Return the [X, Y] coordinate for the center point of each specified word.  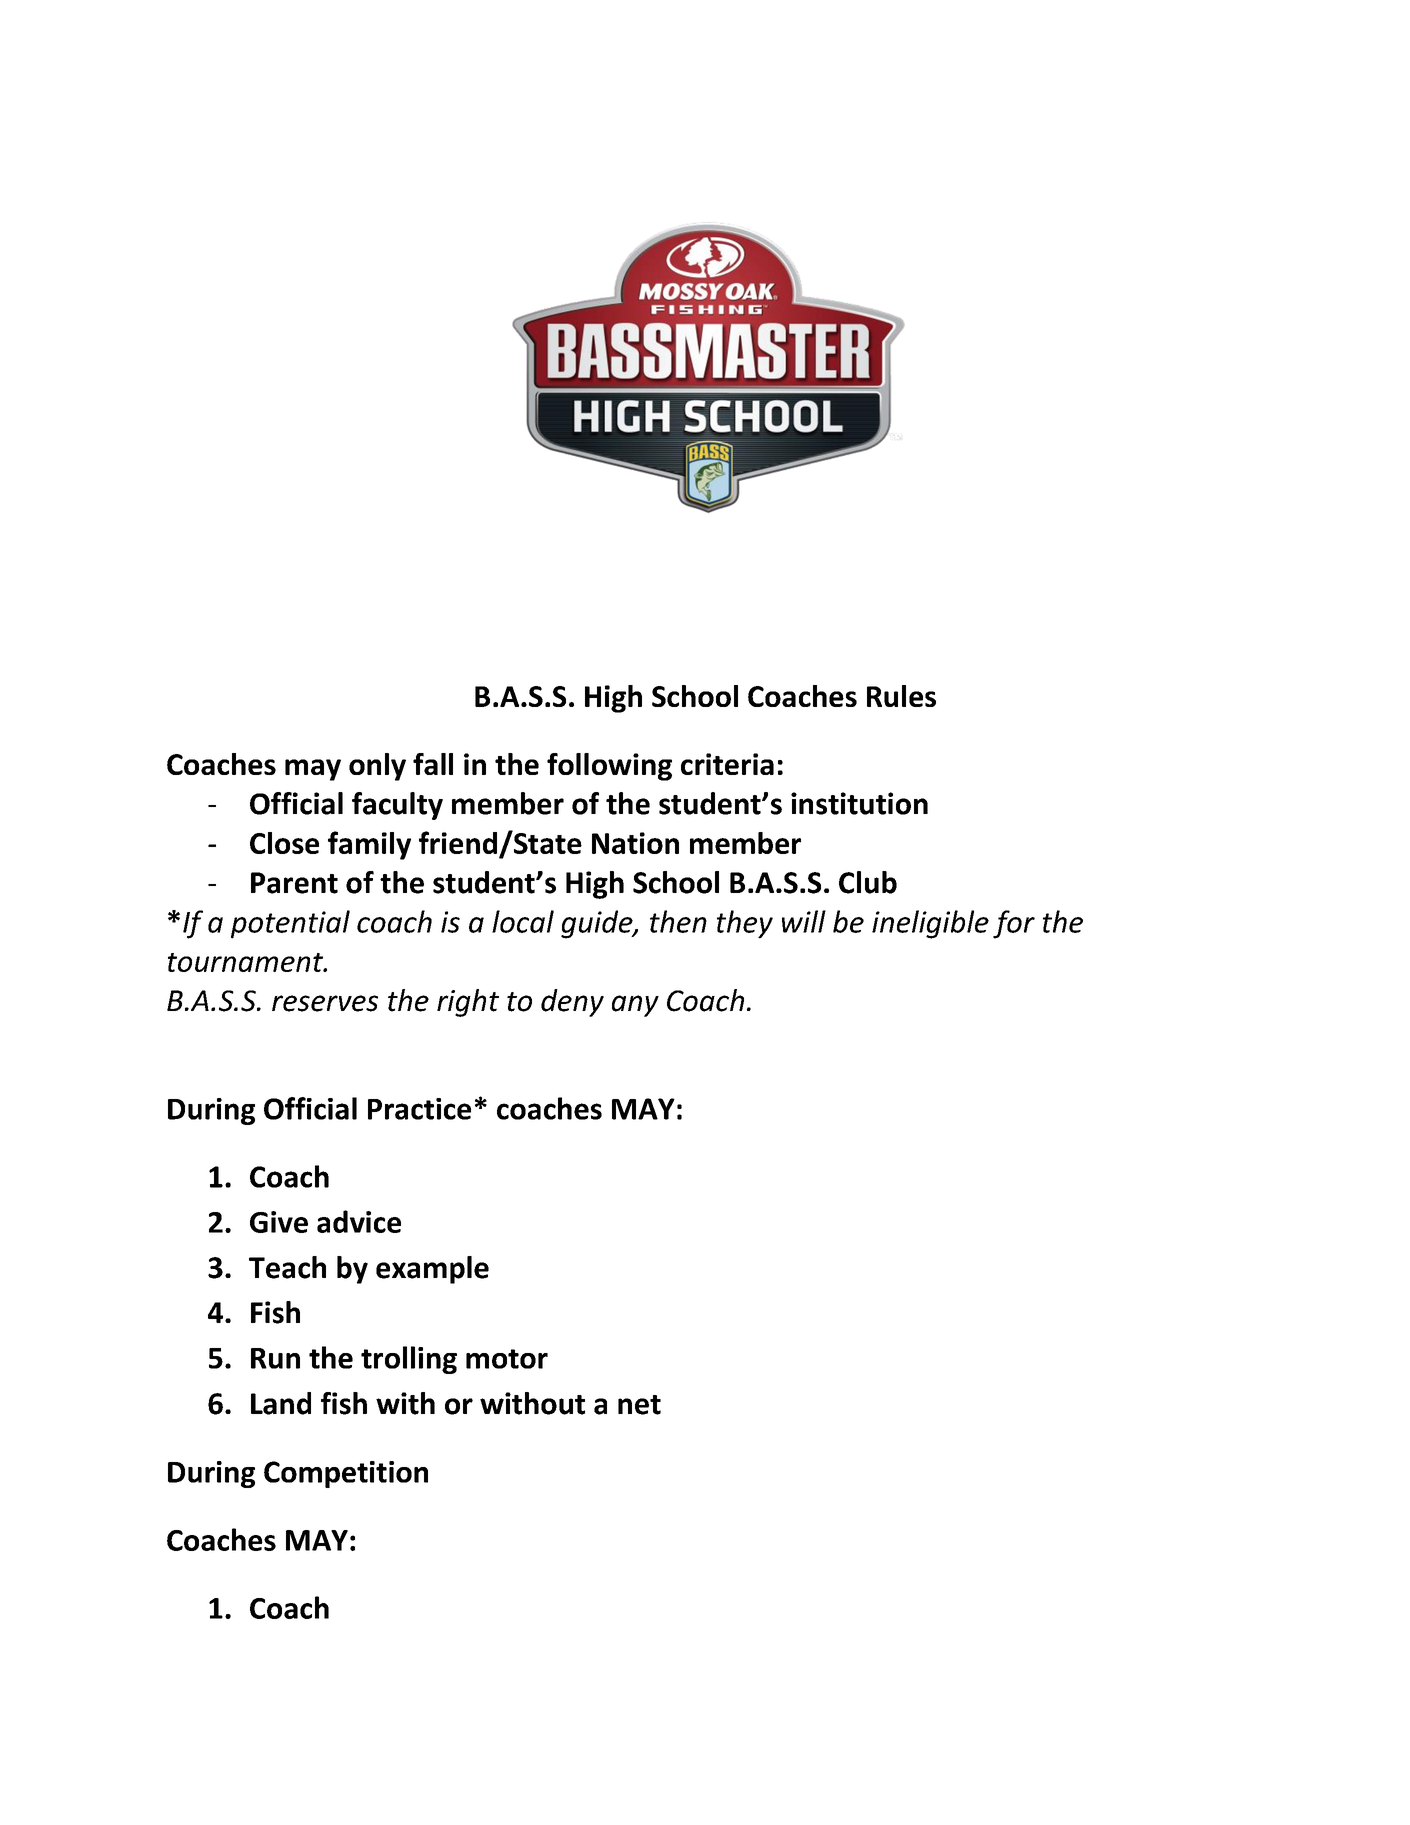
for [1014, 924]
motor [507, 1359]
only [377, 767]
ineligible [930, 924]
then [678, 921]
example [432, 1270]
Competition [346, 1474]
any [635, 1006]
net [639, 1405]
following [609, 767]
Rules [901, 696]
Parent [294, 883]
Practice [419, 1109]
